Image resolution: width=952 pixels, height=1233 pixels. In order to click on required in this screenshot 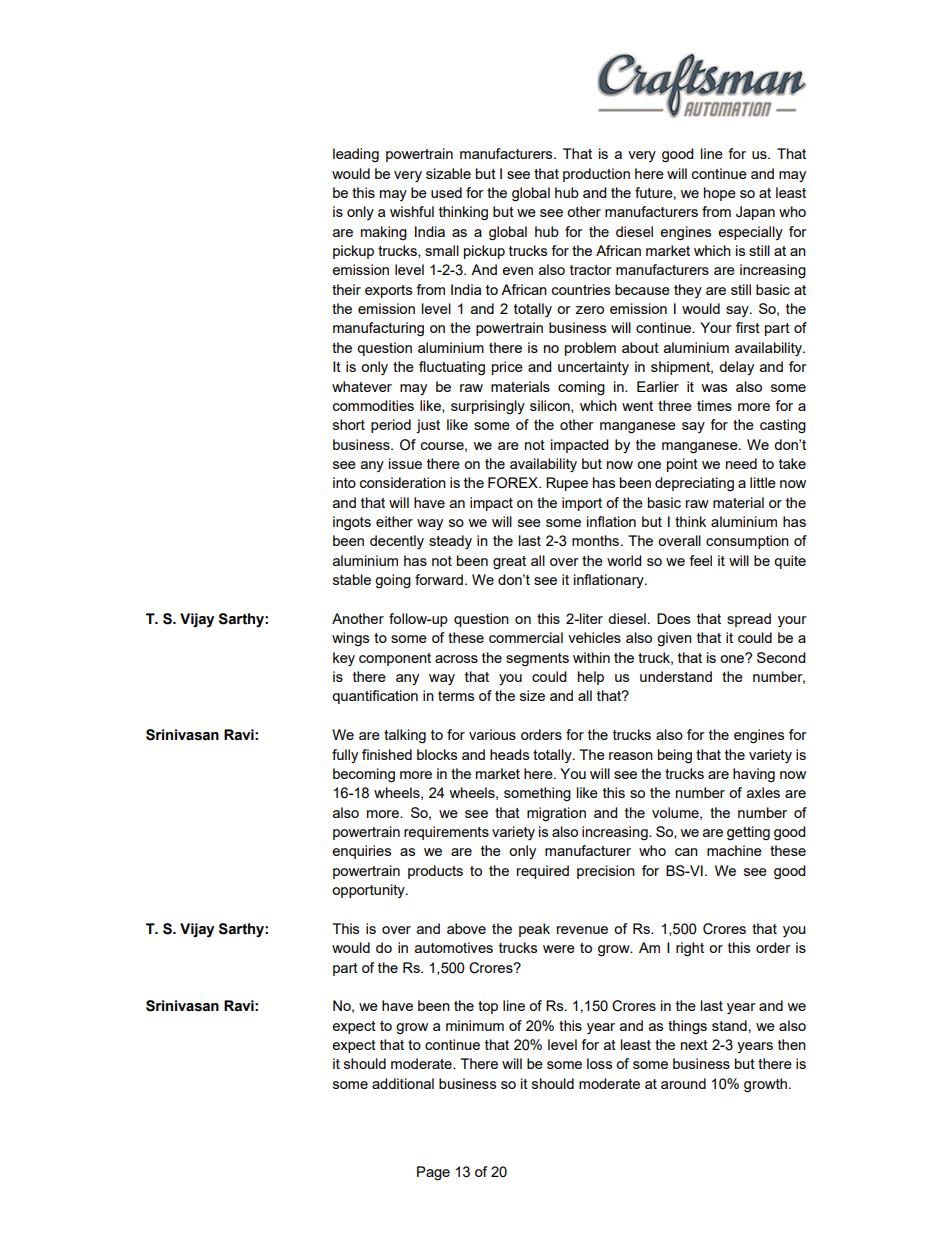, I will do `click(543, 872)`.
